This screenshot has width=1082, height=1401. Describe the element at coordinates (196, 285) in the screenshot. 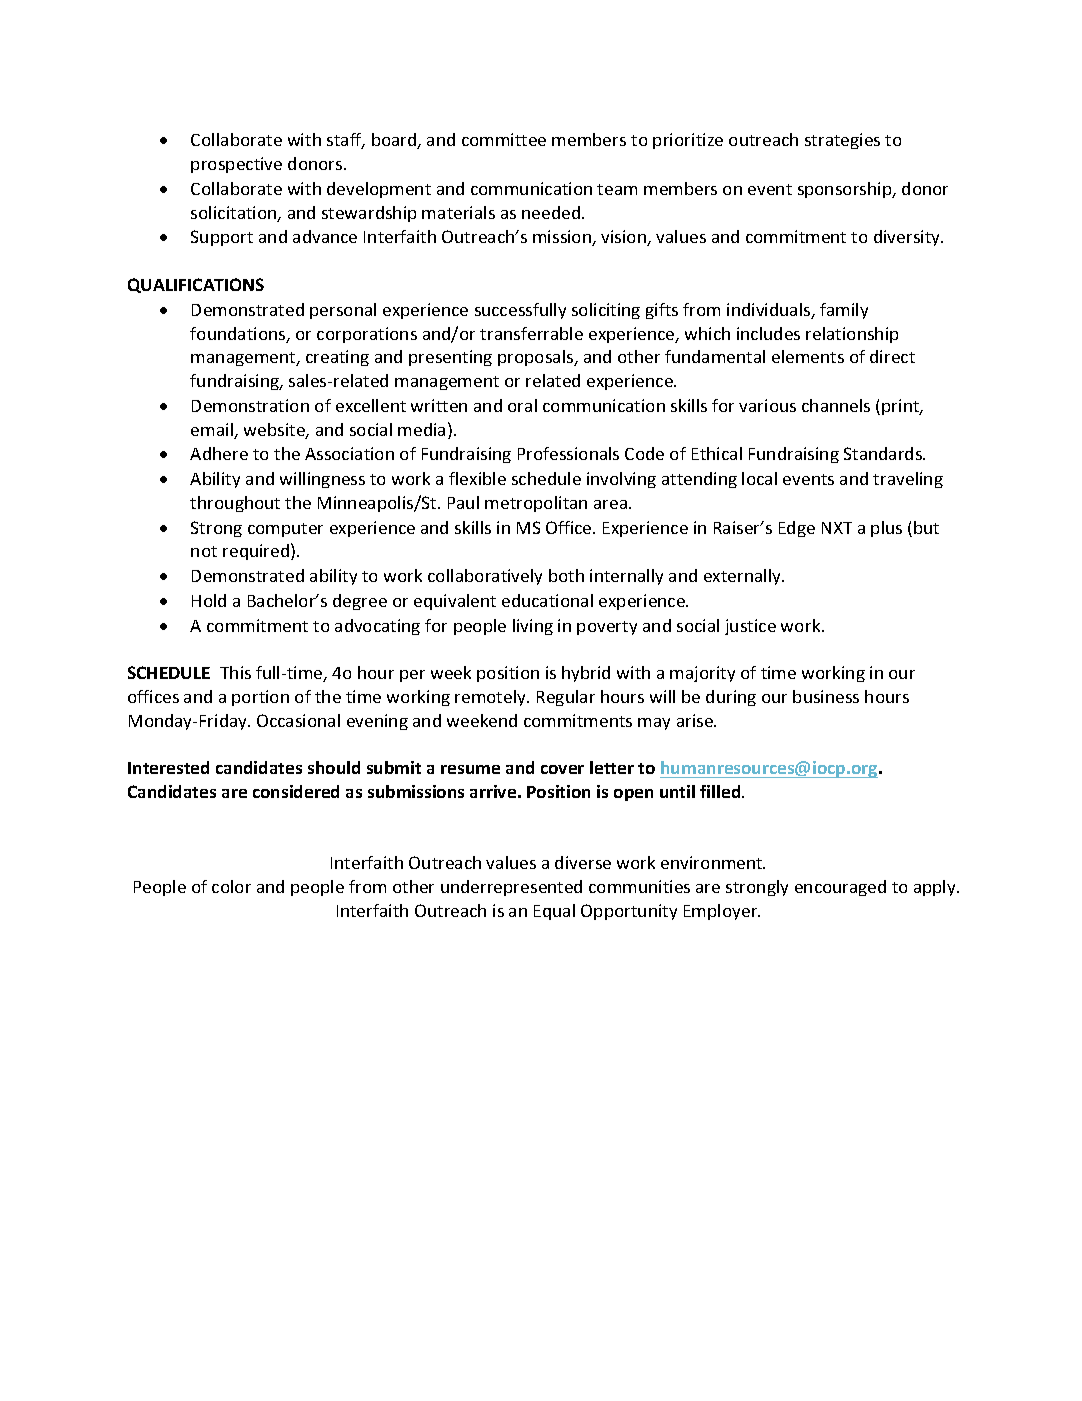

I see `QUALIFICATIONS` at that location.
